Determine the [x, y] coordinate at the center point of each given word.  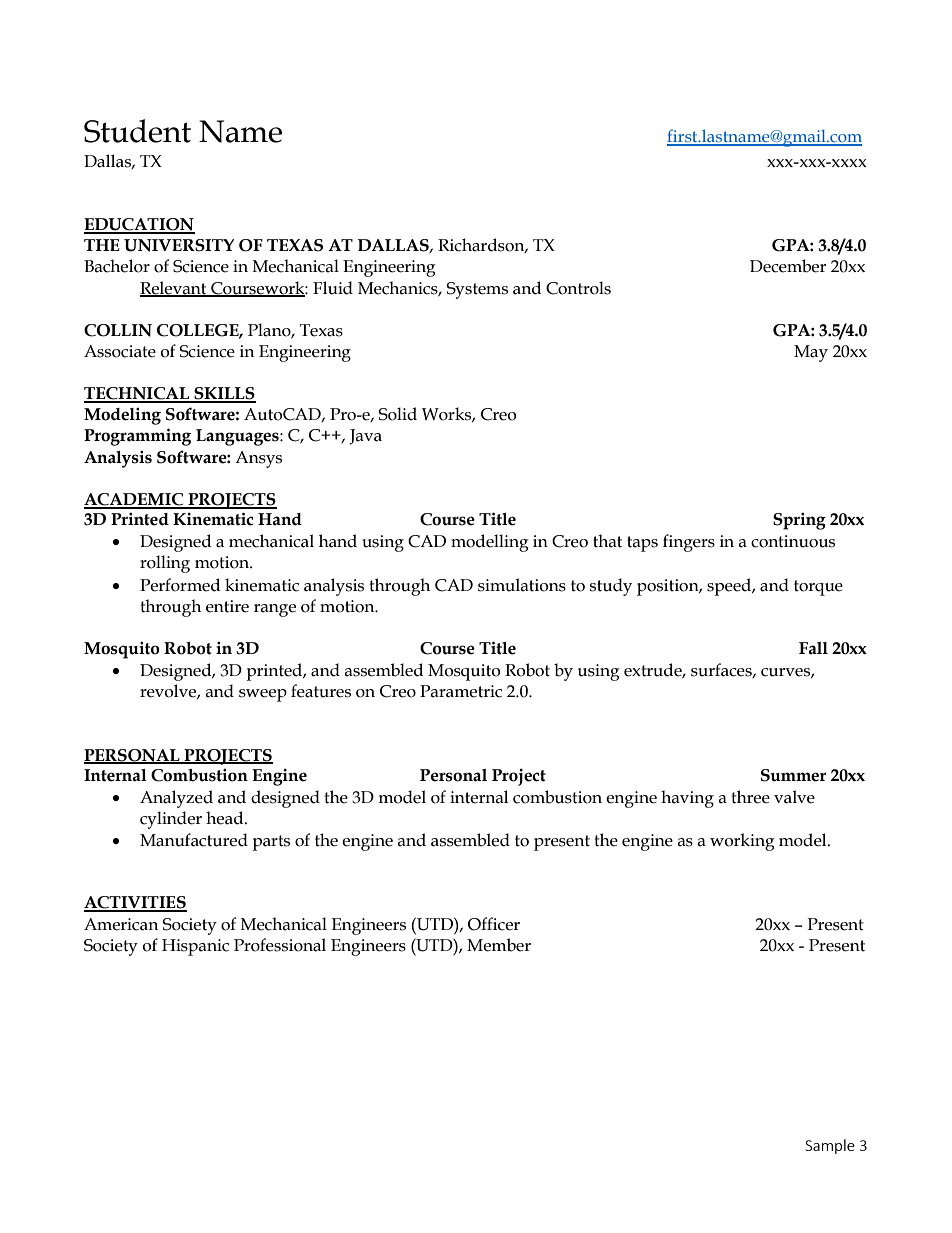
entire [227, 606]
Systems [477, 290]
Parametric [461, 691]
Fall [813, 648]
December [788, 266]
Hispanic [195, 947]
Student [137, 131]
